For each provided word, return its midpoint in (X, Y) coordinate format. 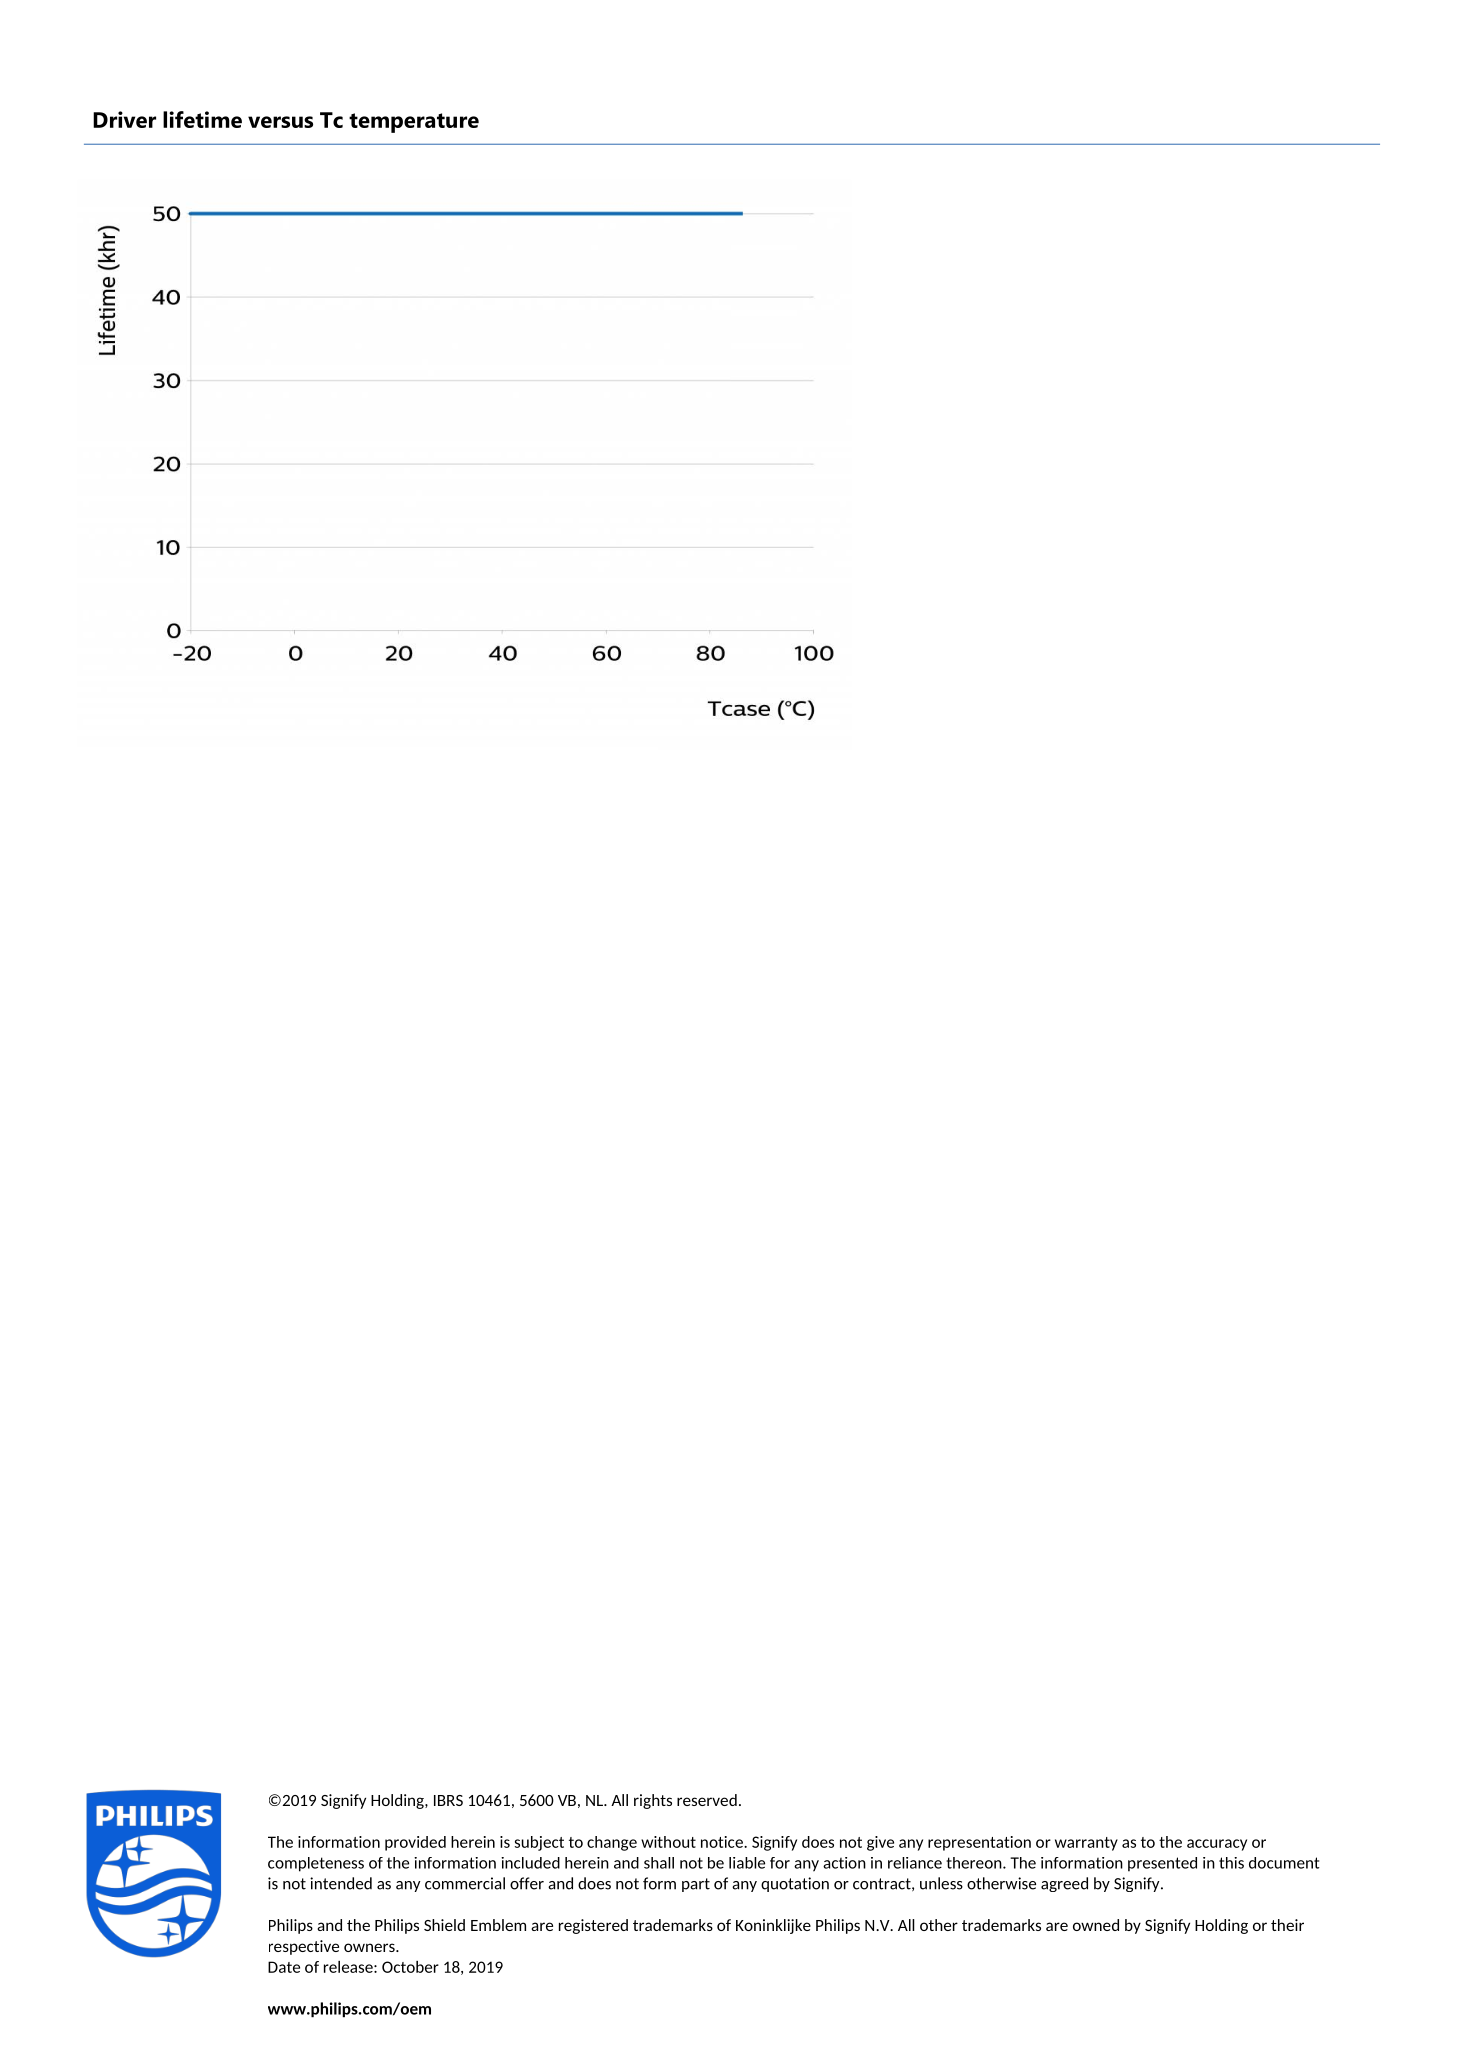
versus (280, 122)
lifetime (202, 119)
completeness (316, 1864)
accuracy (1217, 1845)
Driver (124, 119)
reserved (707, 1800)
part (696, 1885)
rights (653, 1801)
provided (415, 1843)
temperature (414, 123)
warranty (1086, 1844)
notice (723, 1842)
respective (304, 1947)
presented (1162, 1864)
